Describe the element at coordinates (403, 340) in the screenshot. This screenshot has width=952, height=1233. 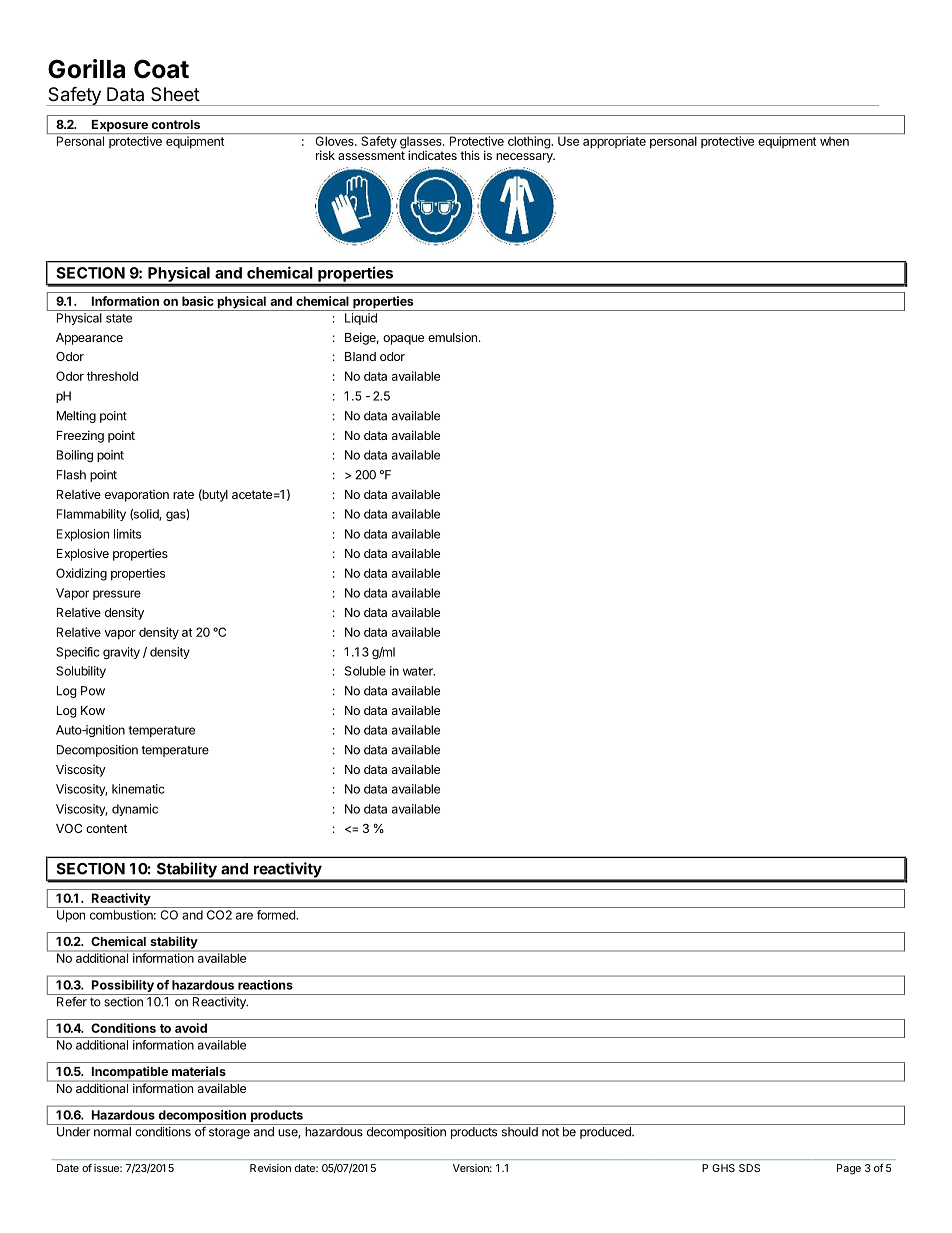
I see `opaque` at that location.
